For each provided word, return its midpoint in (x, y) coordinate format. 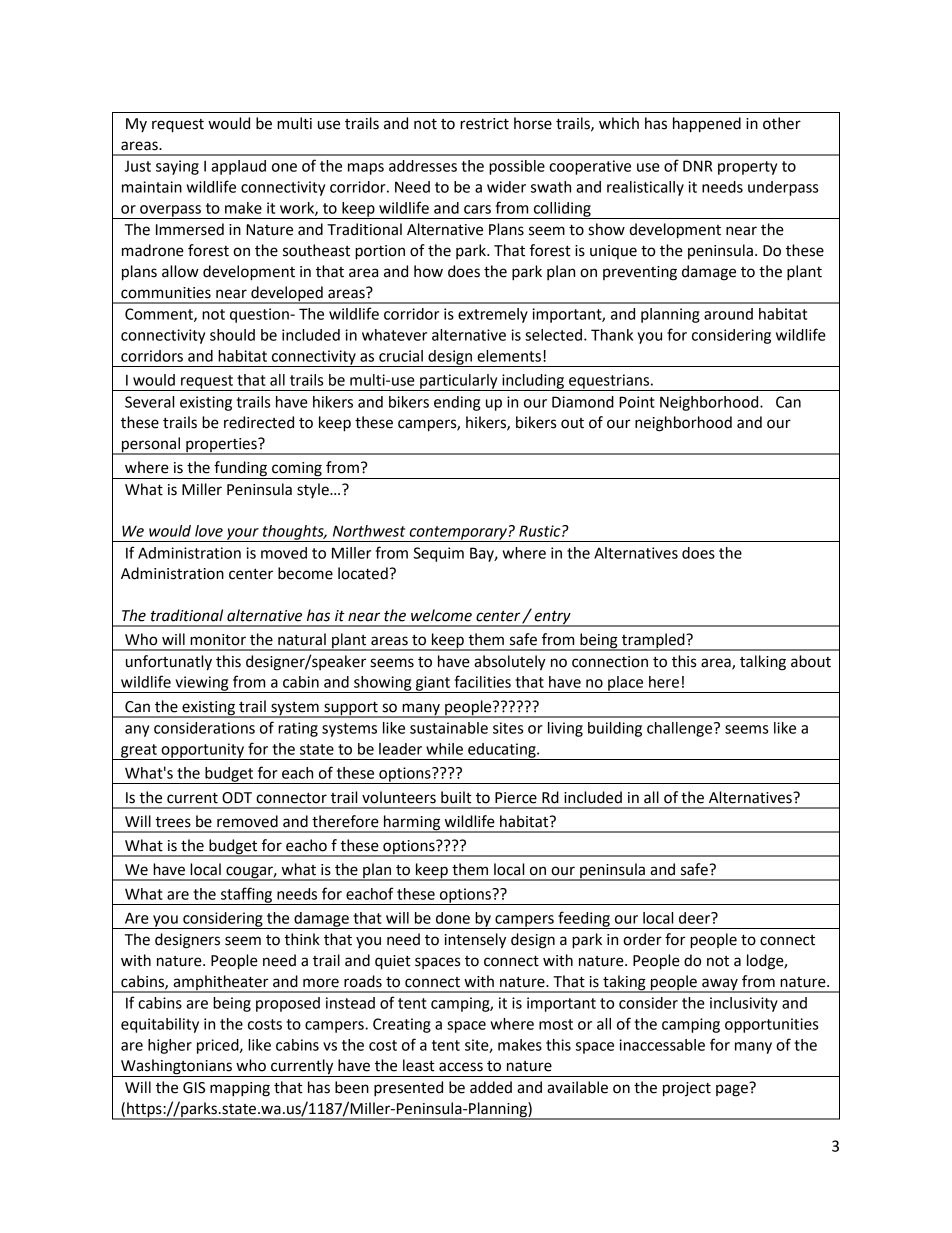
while (444, 749)
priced (219, 1046)
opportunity (202, 751)
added (491, 1087)
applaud (238, 167)
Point (637, 402)
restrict (484, 124)
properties (221, 446)
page (733, 1089)
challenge (681, 729)
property (747, 168)
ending (457, 403)
